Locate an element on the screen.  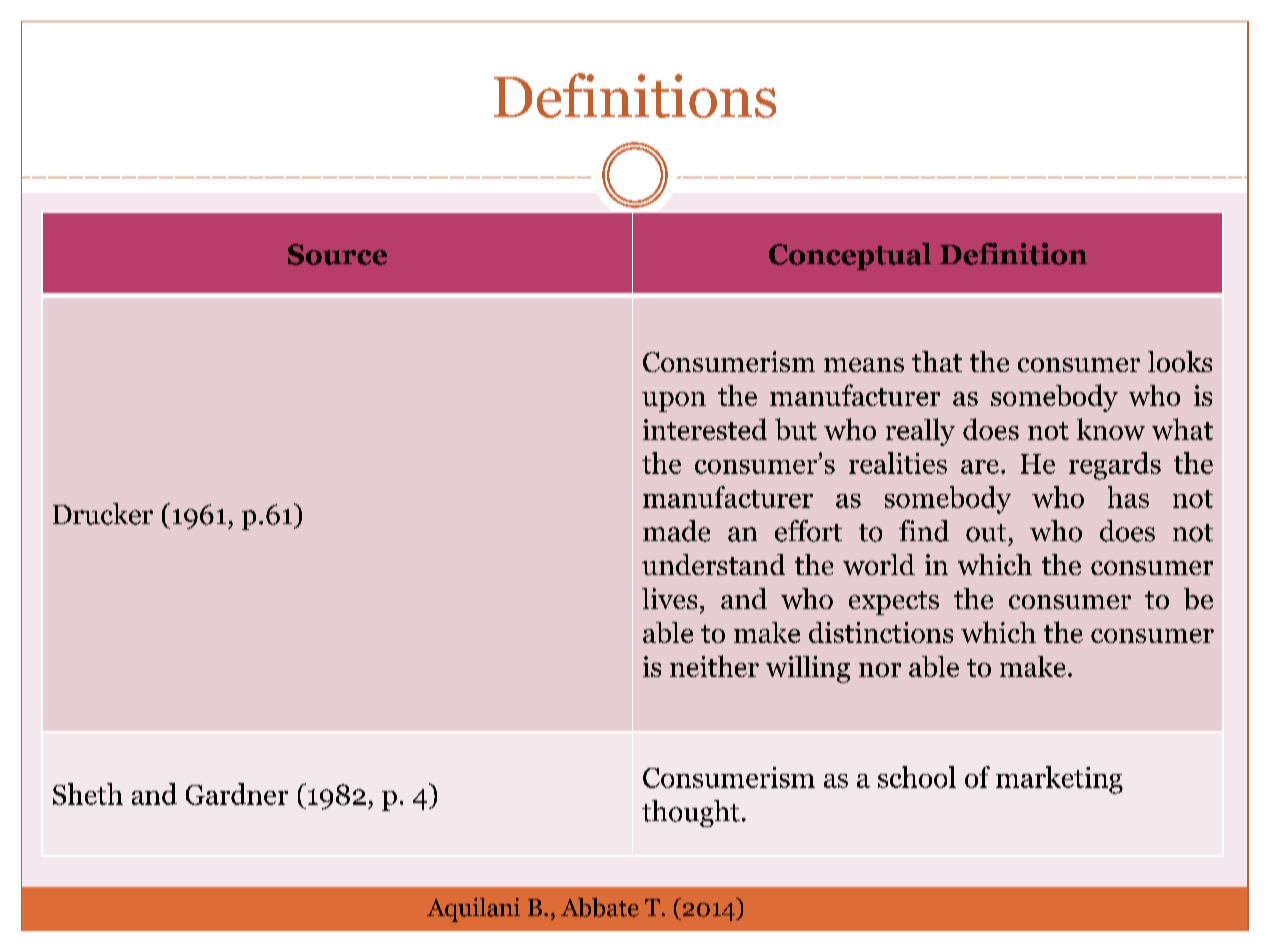
lives is located at coordinates (669, 598).
